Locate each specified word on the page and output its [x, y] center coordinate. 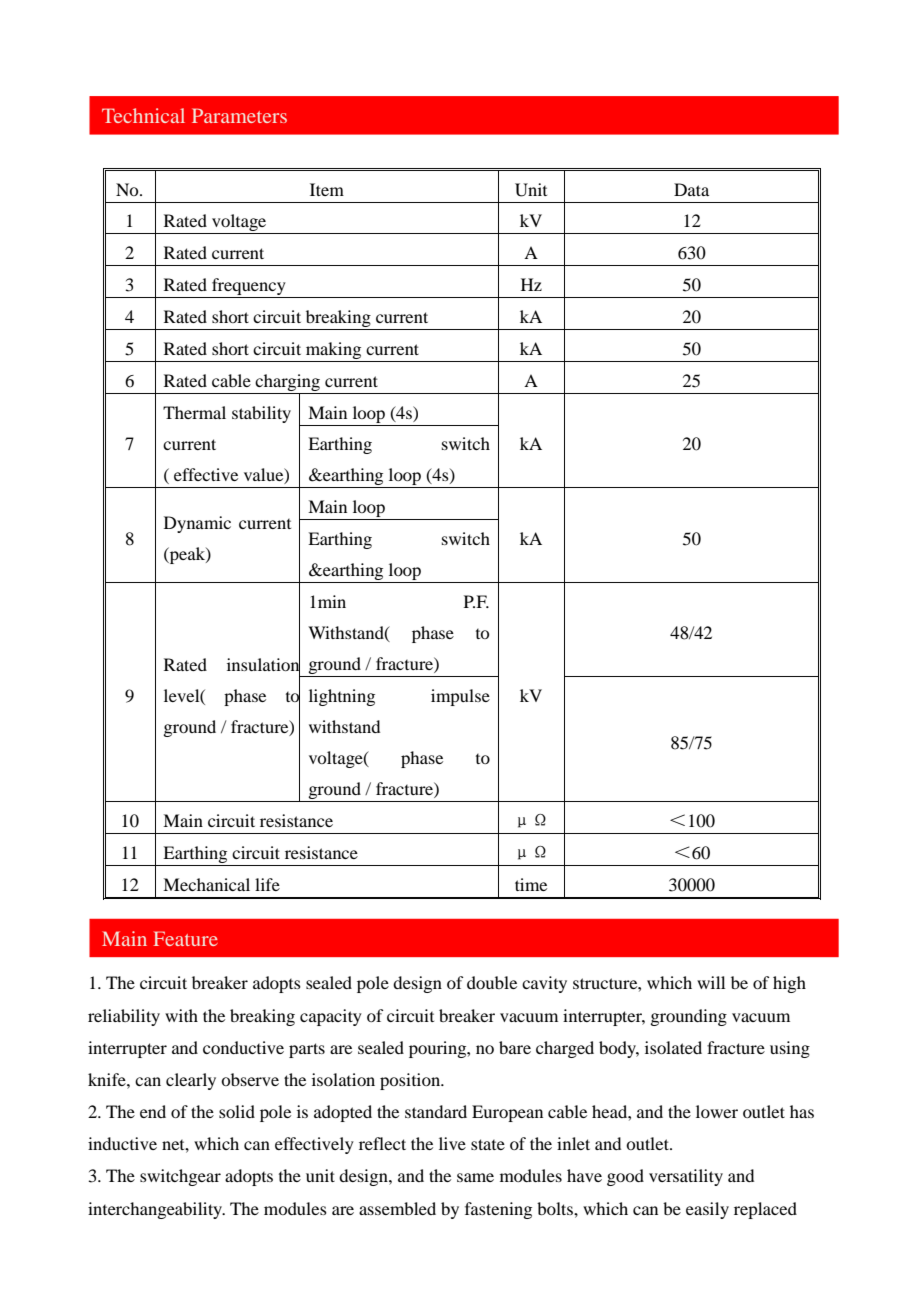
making [333, 350]
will [711, 982]
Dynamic [197, 524]
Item [327, 189]
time [531, 884]
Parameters [239, 115]
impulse [460, 697]
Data [691, 189]
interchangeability [156, 1210]
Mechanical [206, 884]
